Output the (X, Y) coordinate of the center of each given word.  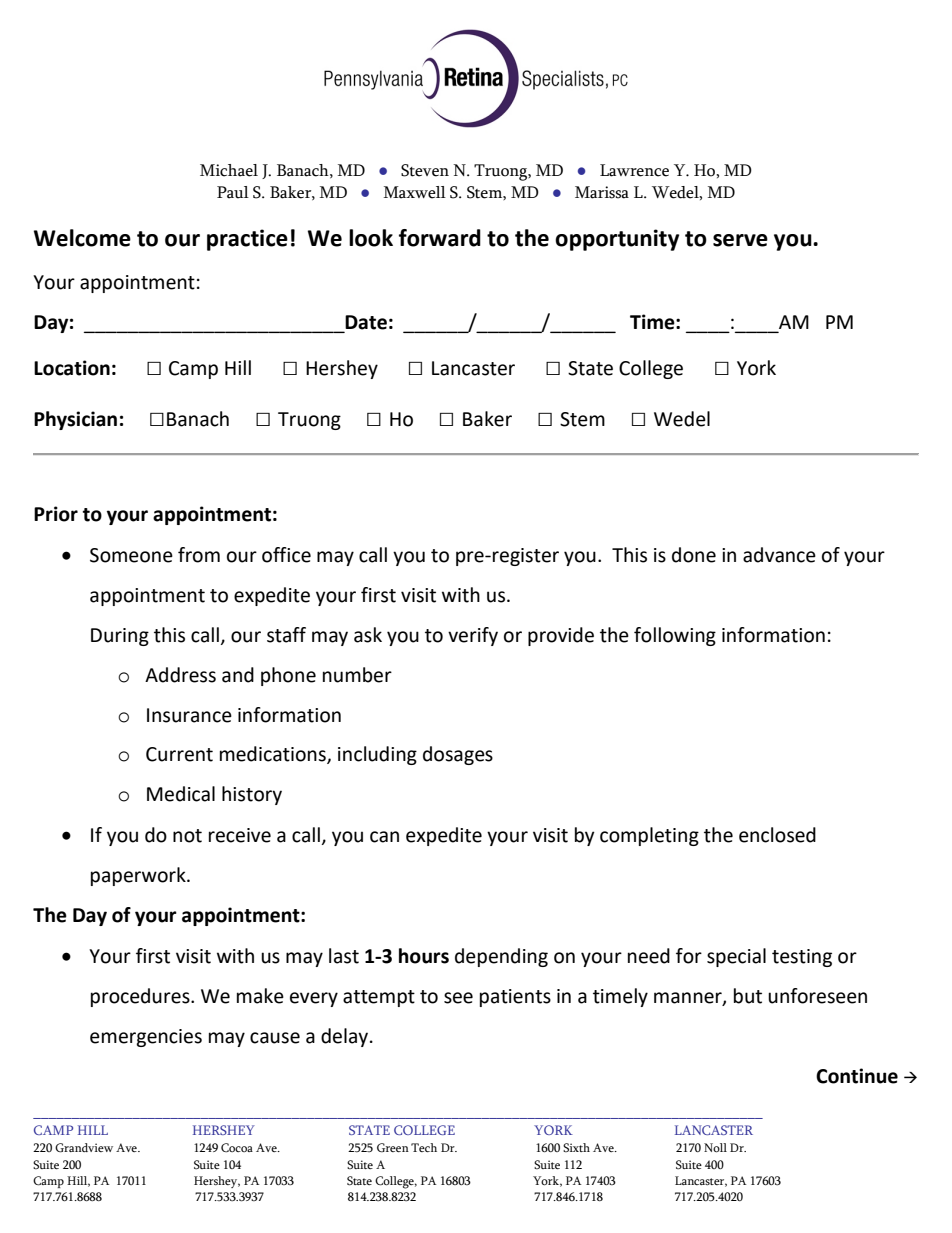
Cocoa (237, 1148)
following (675, 636)
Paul (233, 192)
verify (473, 636)
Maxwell (415, 192)
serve (740, 240)
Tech (424, 1147)
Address (180, 675)
